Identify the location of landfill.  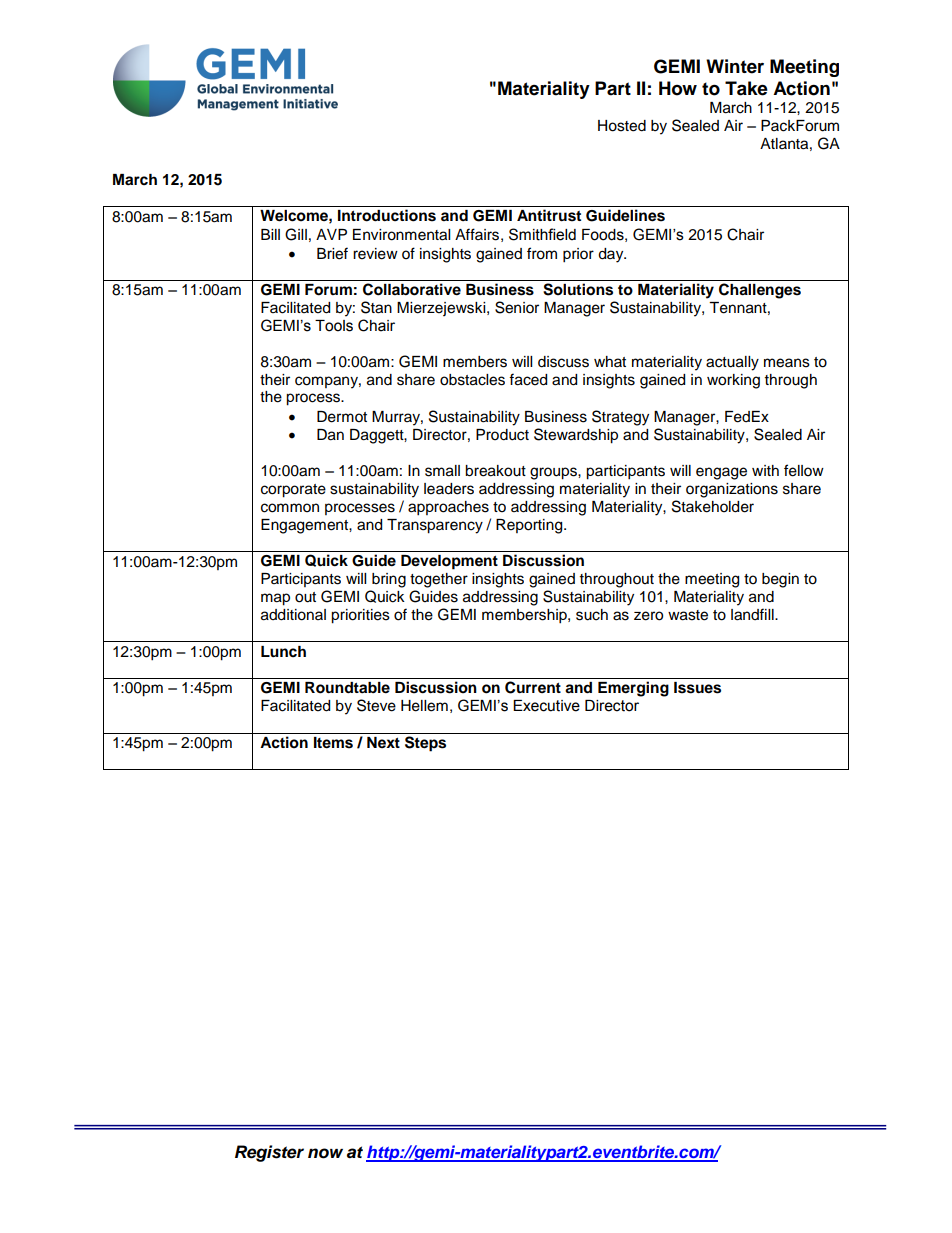
(753, 614).
